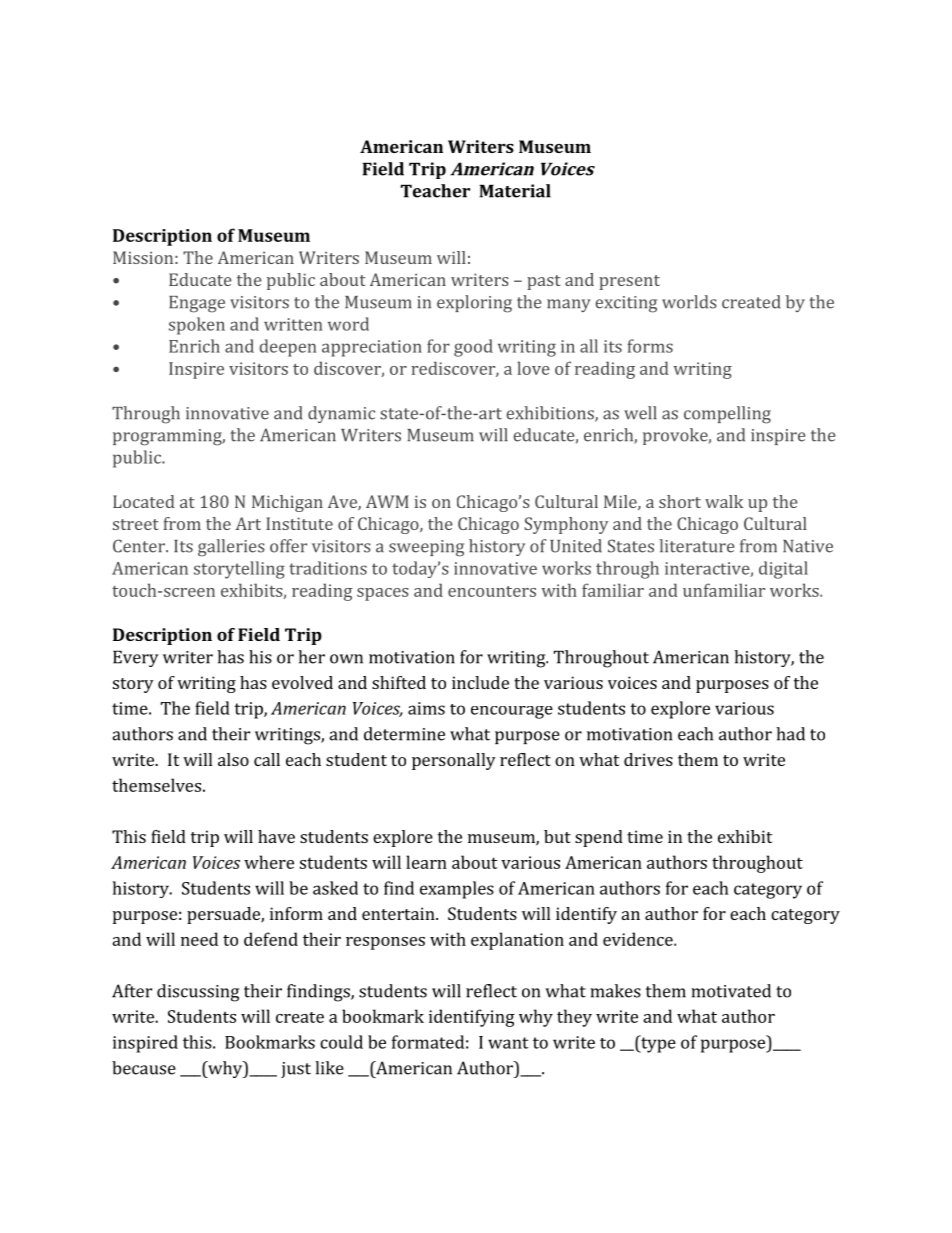 Image resolution: width=952 pixels, height=1233 pixels. I want to click on Every, so click(136, 658).
